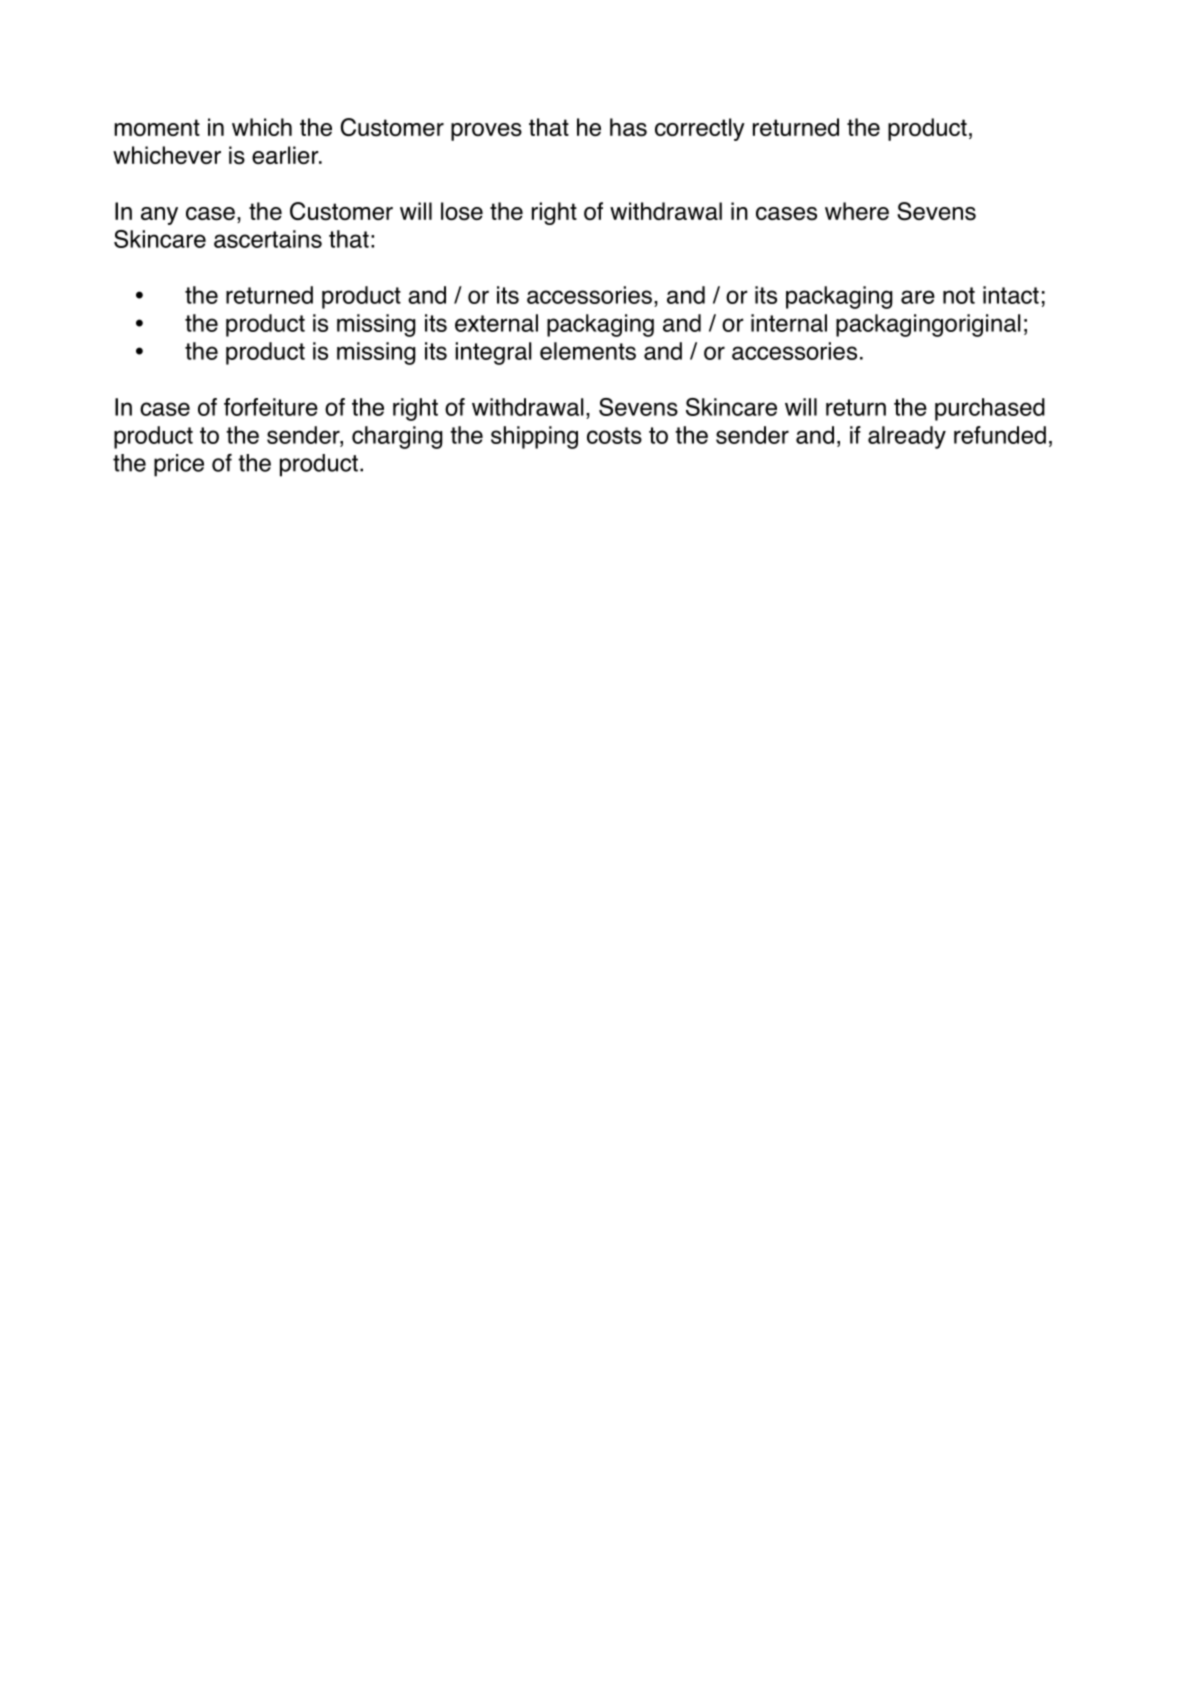  I want to click on proves, so click(486, 132).
